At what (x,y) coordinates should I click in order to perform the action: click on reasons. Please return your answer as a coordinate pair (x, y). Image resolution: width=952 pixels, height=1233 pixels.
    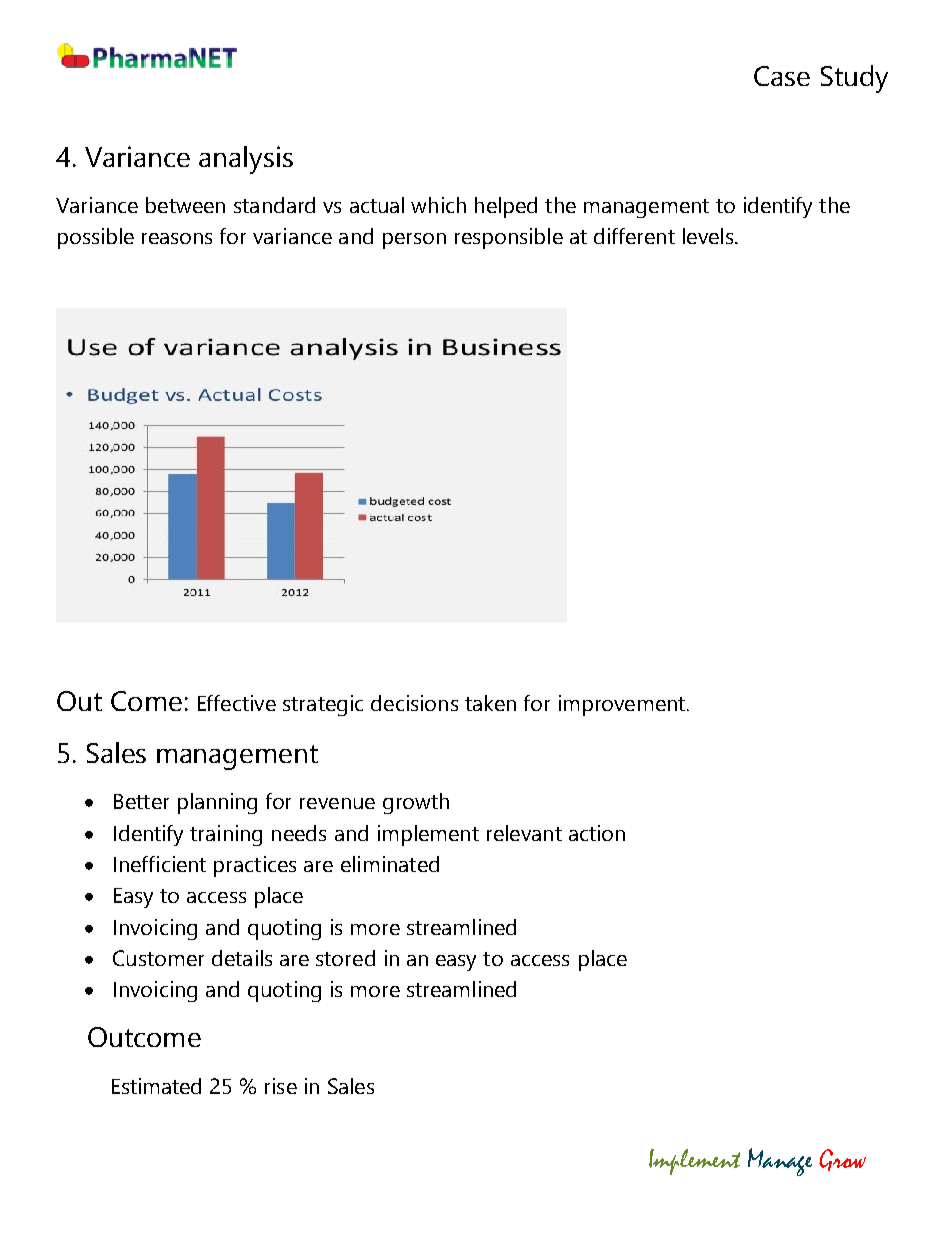
    Looking at the image, I should click on (177, 238).
